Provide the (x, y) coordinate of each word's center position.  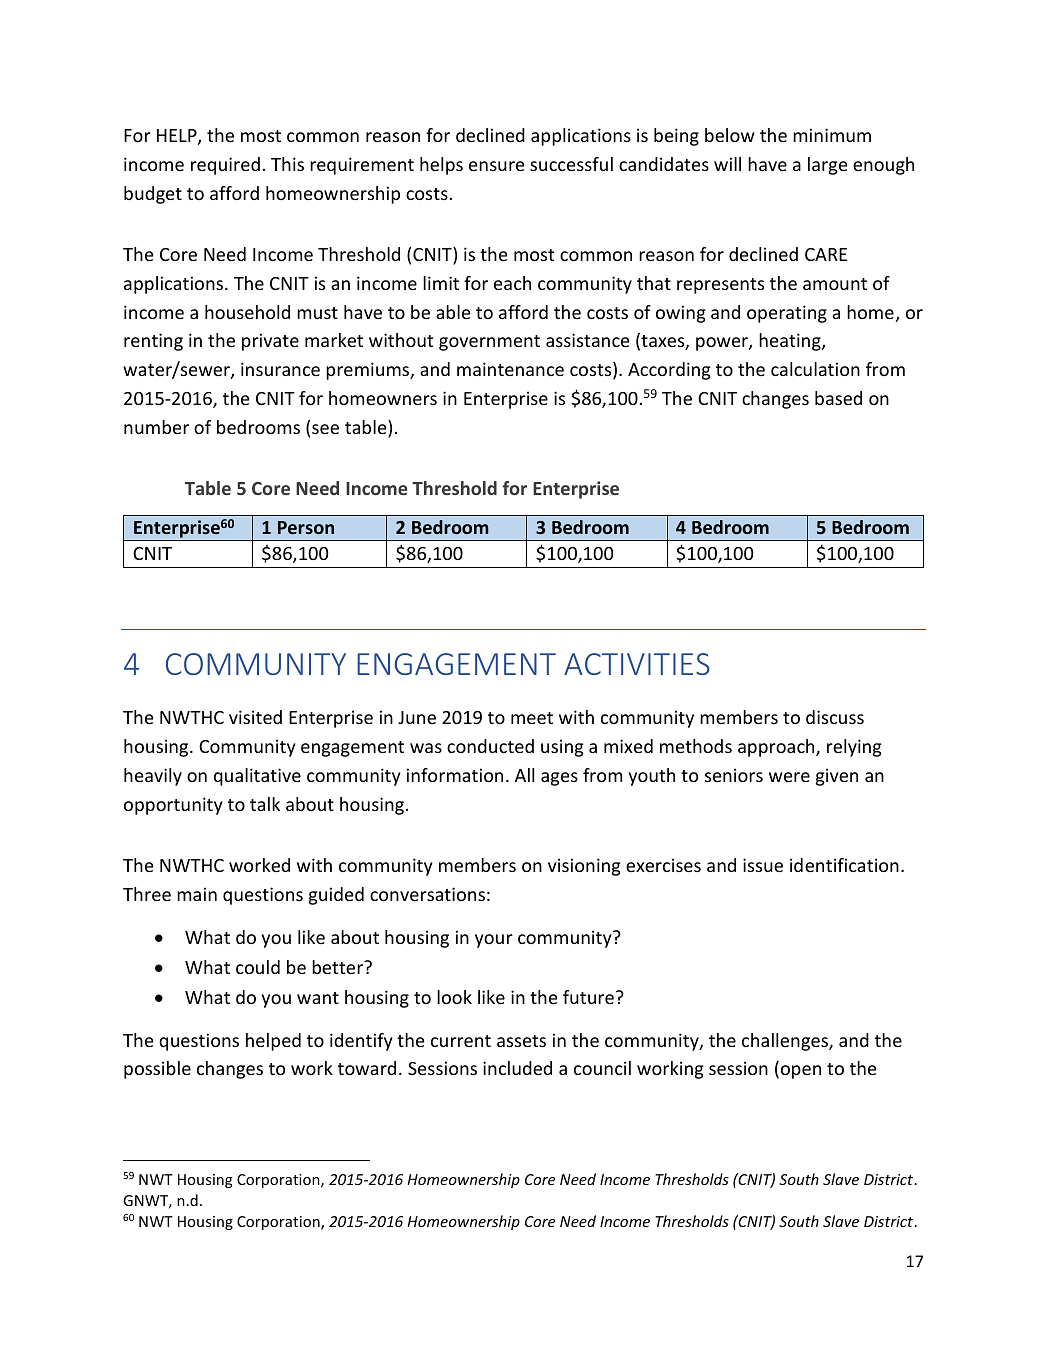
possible (157, 1070)
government (489, 343)
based (838, 398)
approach (777, 748)
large (828, 166)
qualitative (257, 777)
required (225, 166)
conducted (490, 746)
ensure (497, 166)
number (156, 427)
